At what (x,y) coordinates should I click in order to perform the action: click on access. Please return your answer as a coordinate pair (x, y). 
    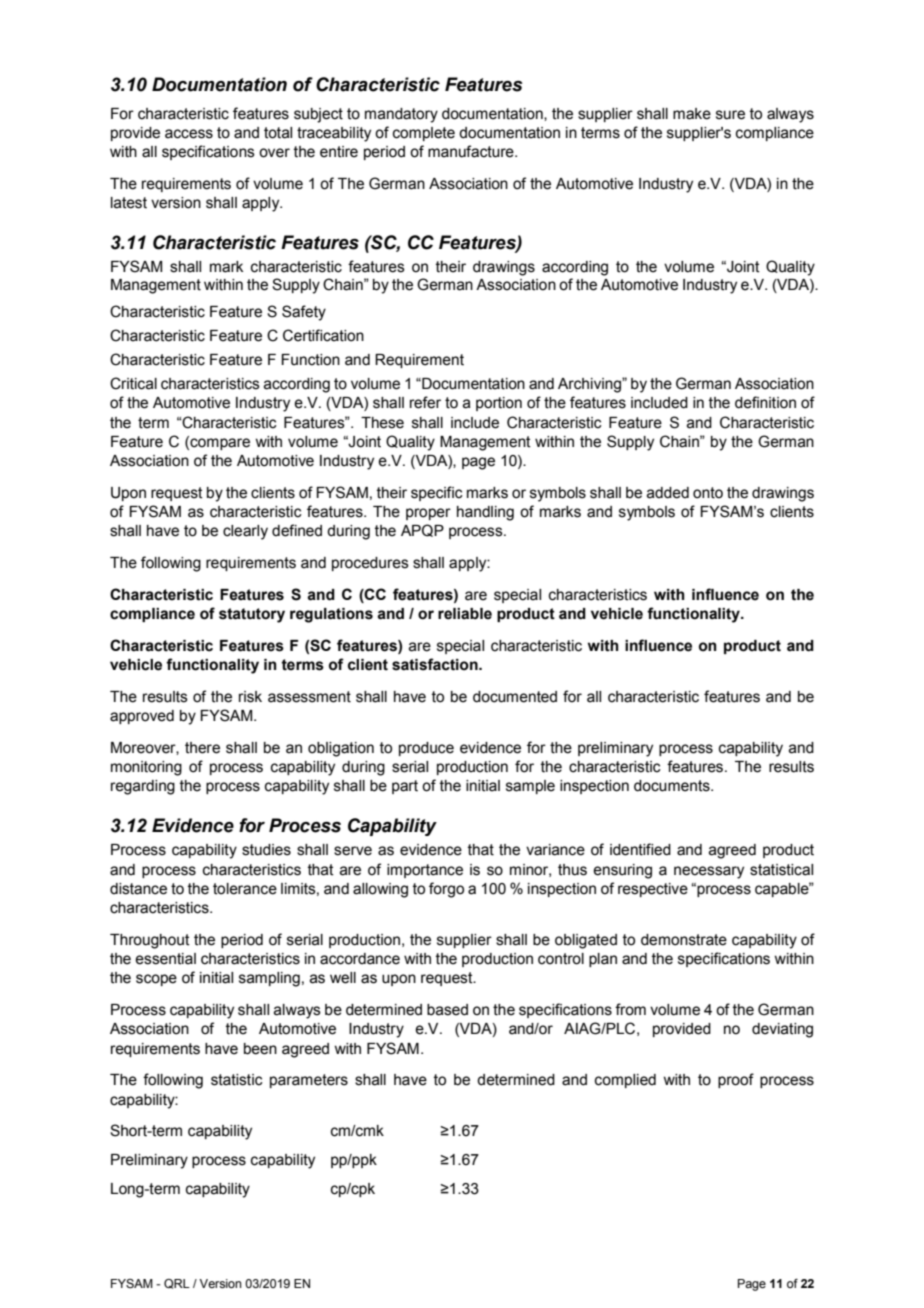
    Looking at the image, I should click on (189, 134).
